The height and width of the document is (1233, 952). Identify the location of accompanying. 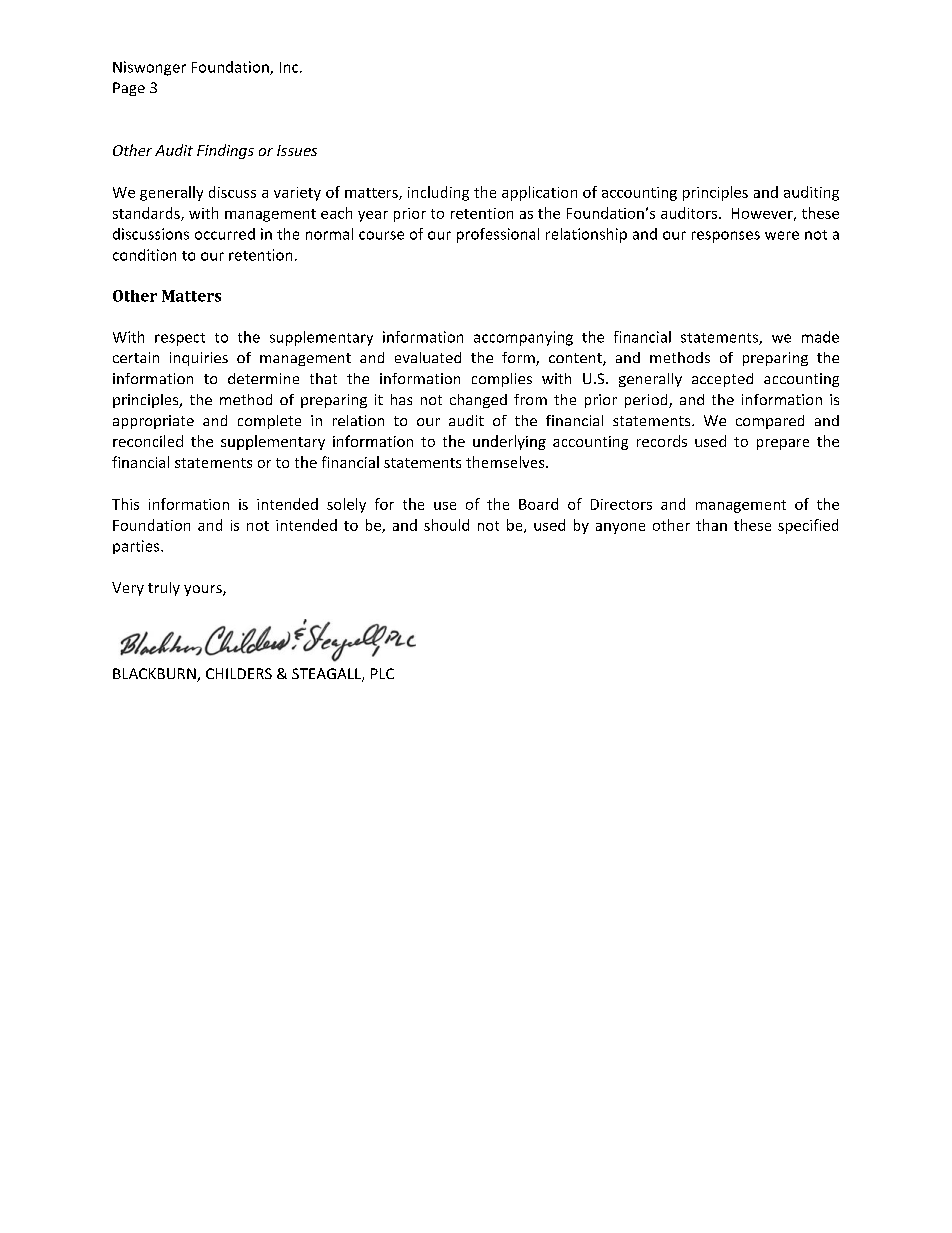
(523, 338).
